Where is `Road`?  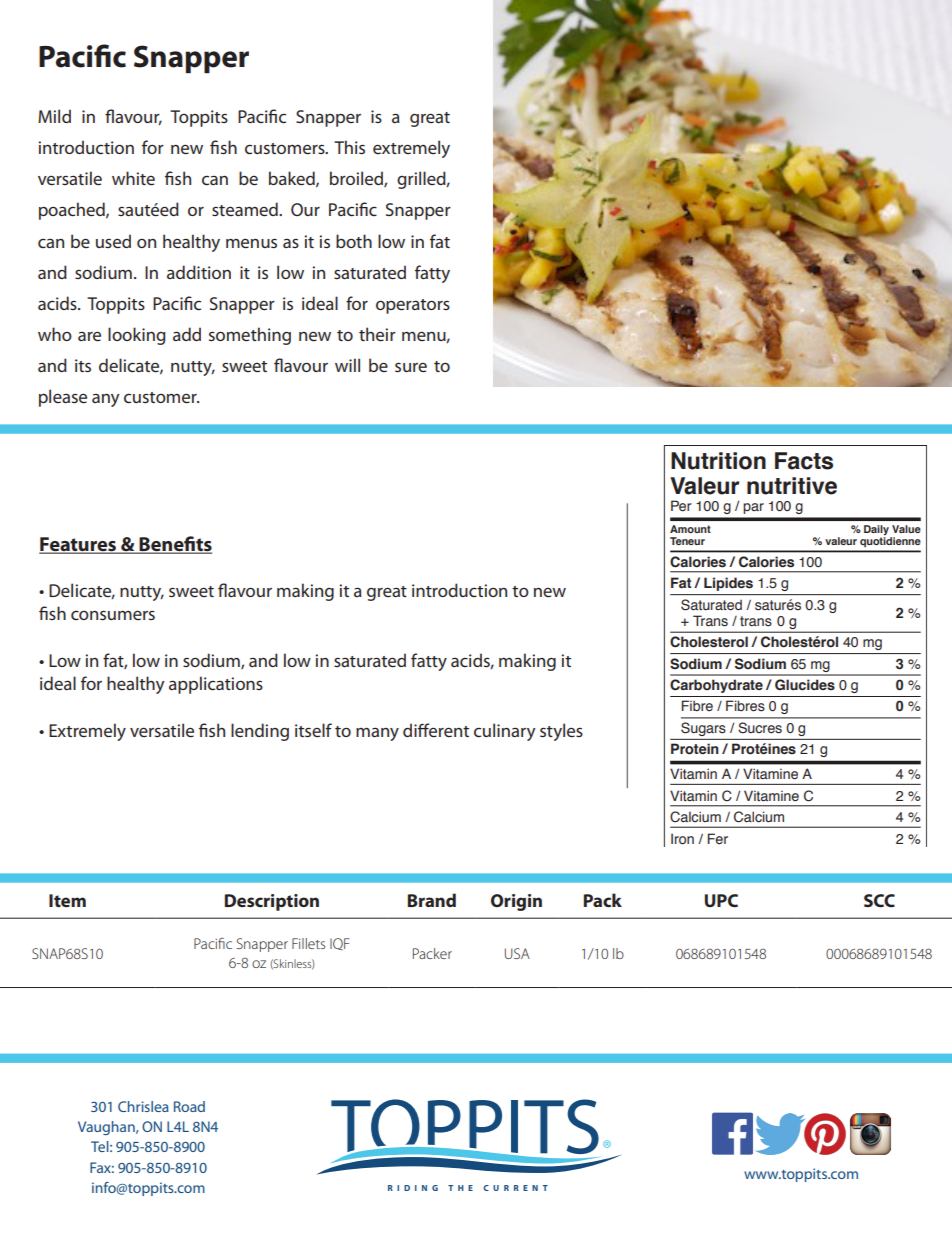 Road is located at coordinates (189, 1106).
